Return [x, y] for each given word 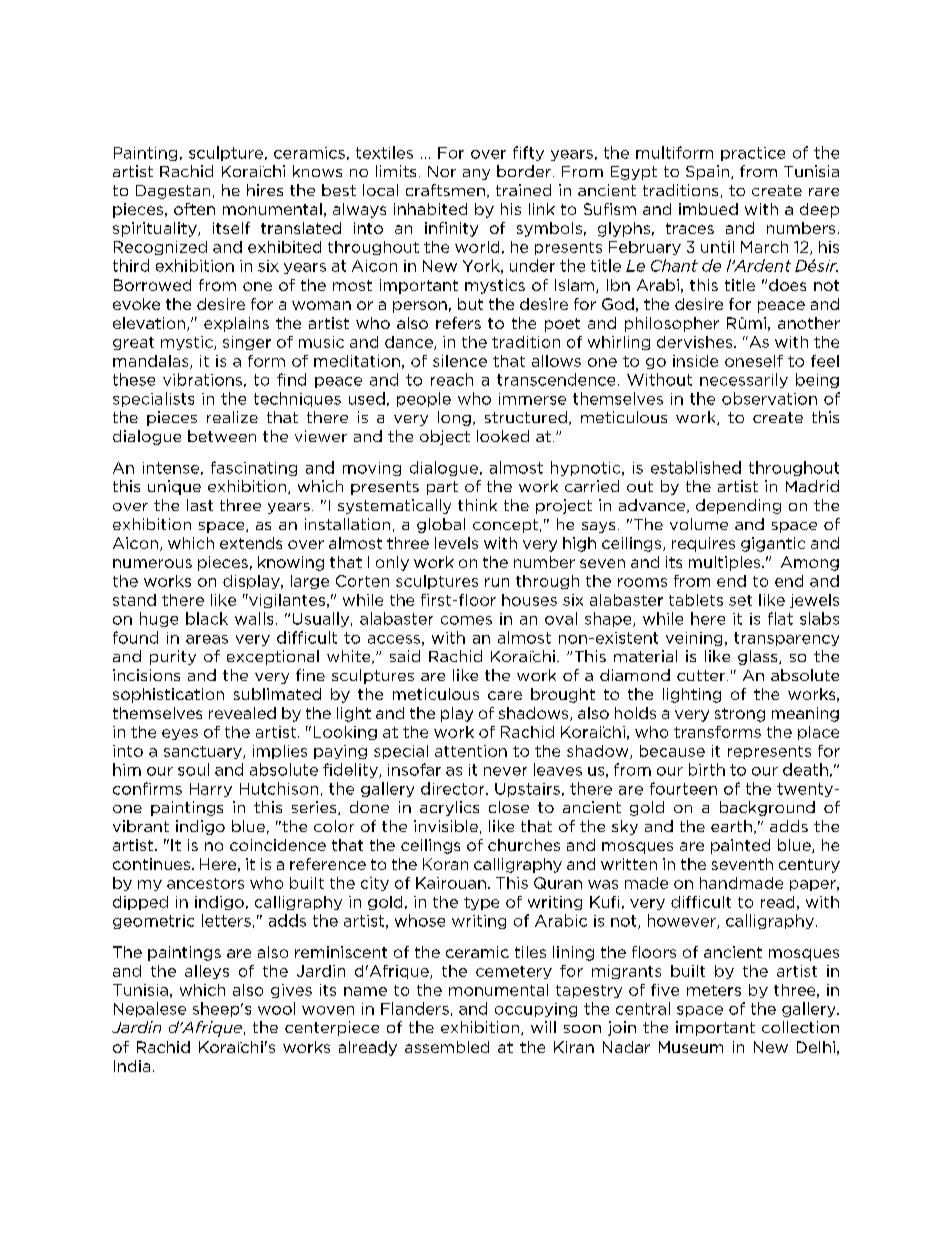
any [476, 174]
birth [707, 769]
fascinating [254, 468]
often [194, 209]
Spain [707, 172]
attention [471, 751]
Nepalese [150, 1009]
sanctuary [204, 752]
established [696, 467]
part [442, 488]
